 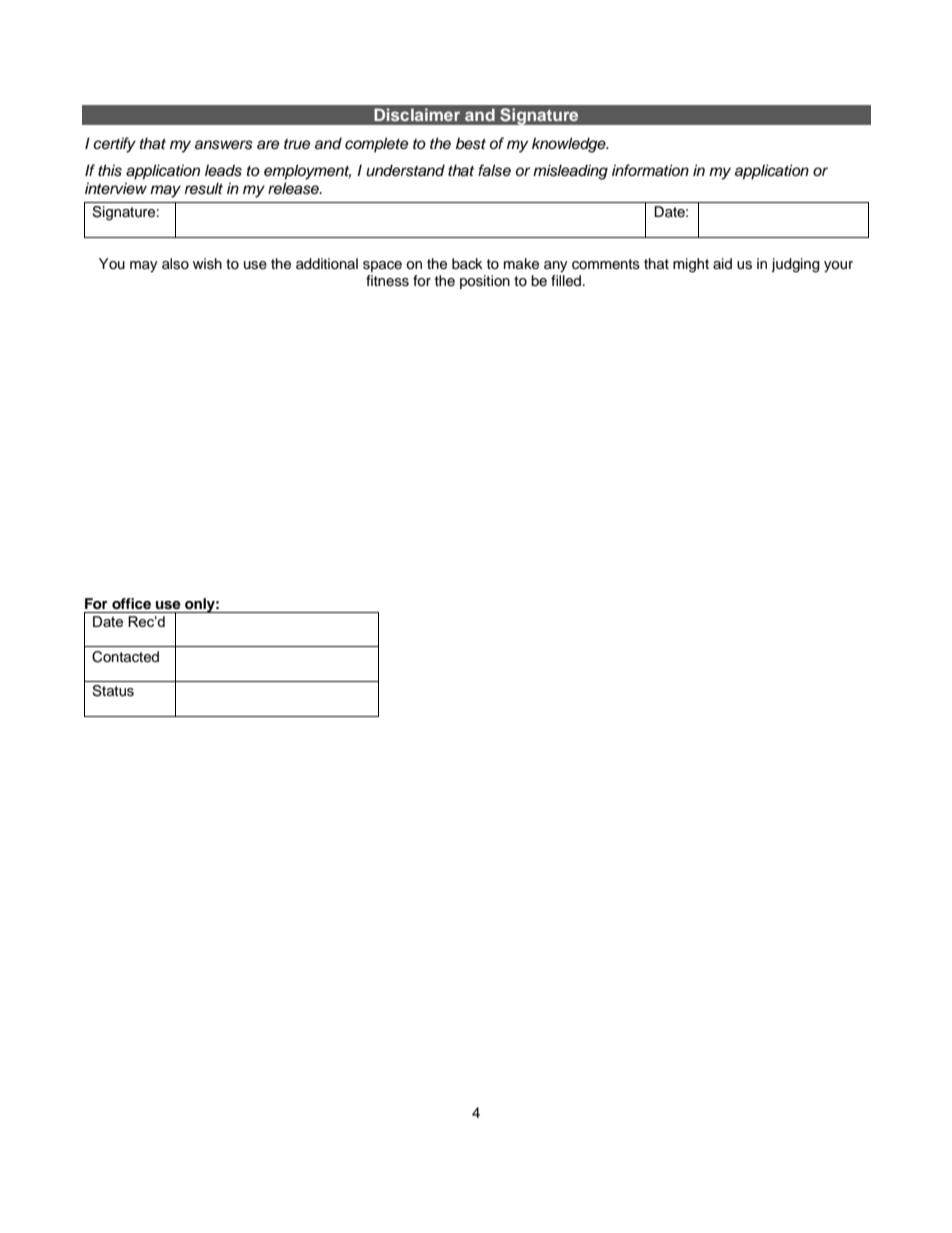 I want to click on your, so click(x=838, y=266).
